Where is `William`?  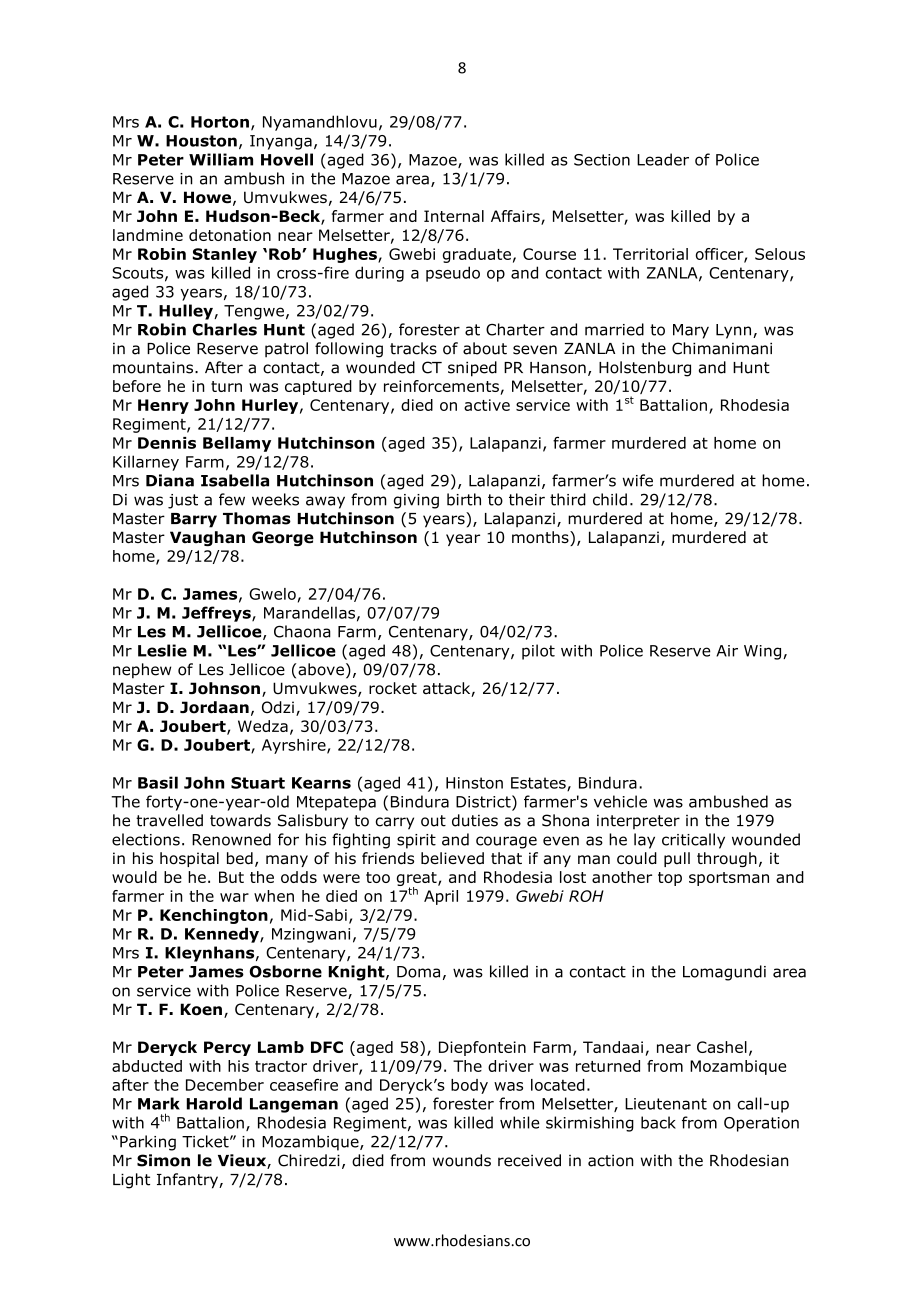
William is located at coordinates (221, 159).
